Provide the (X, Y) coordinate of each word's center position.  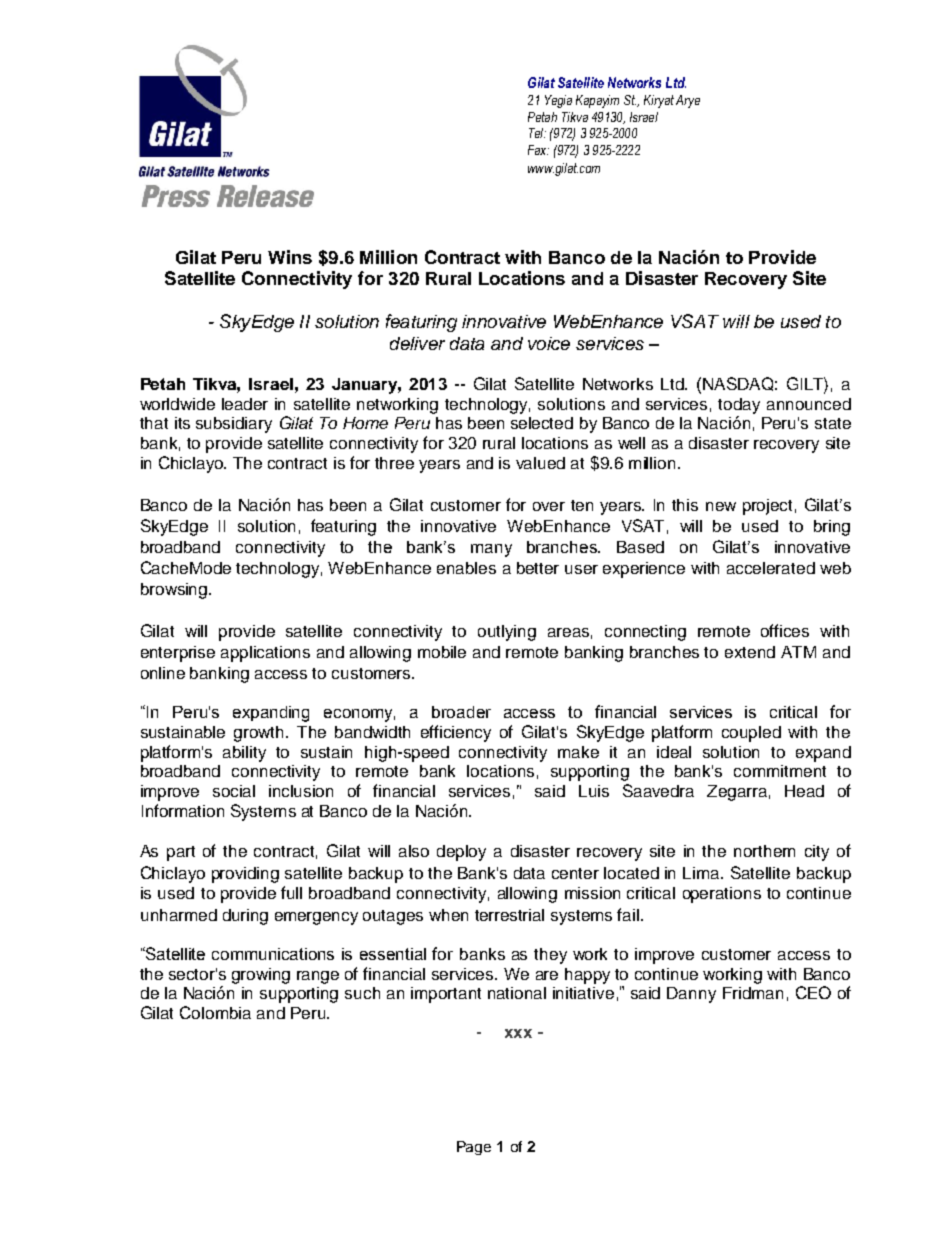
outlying (507, 633)
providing (245, 875)
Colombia (215, 1012)
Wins (290, 257)
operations (722, 895)
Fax (538, 150)
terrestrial (509, 915)
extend (750, 652)
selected (542, 423)
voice (549, 343)
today (739, 406)
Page (474, 1148)
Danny (691, 995)
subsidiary (234, 425)
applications (265, 654)
